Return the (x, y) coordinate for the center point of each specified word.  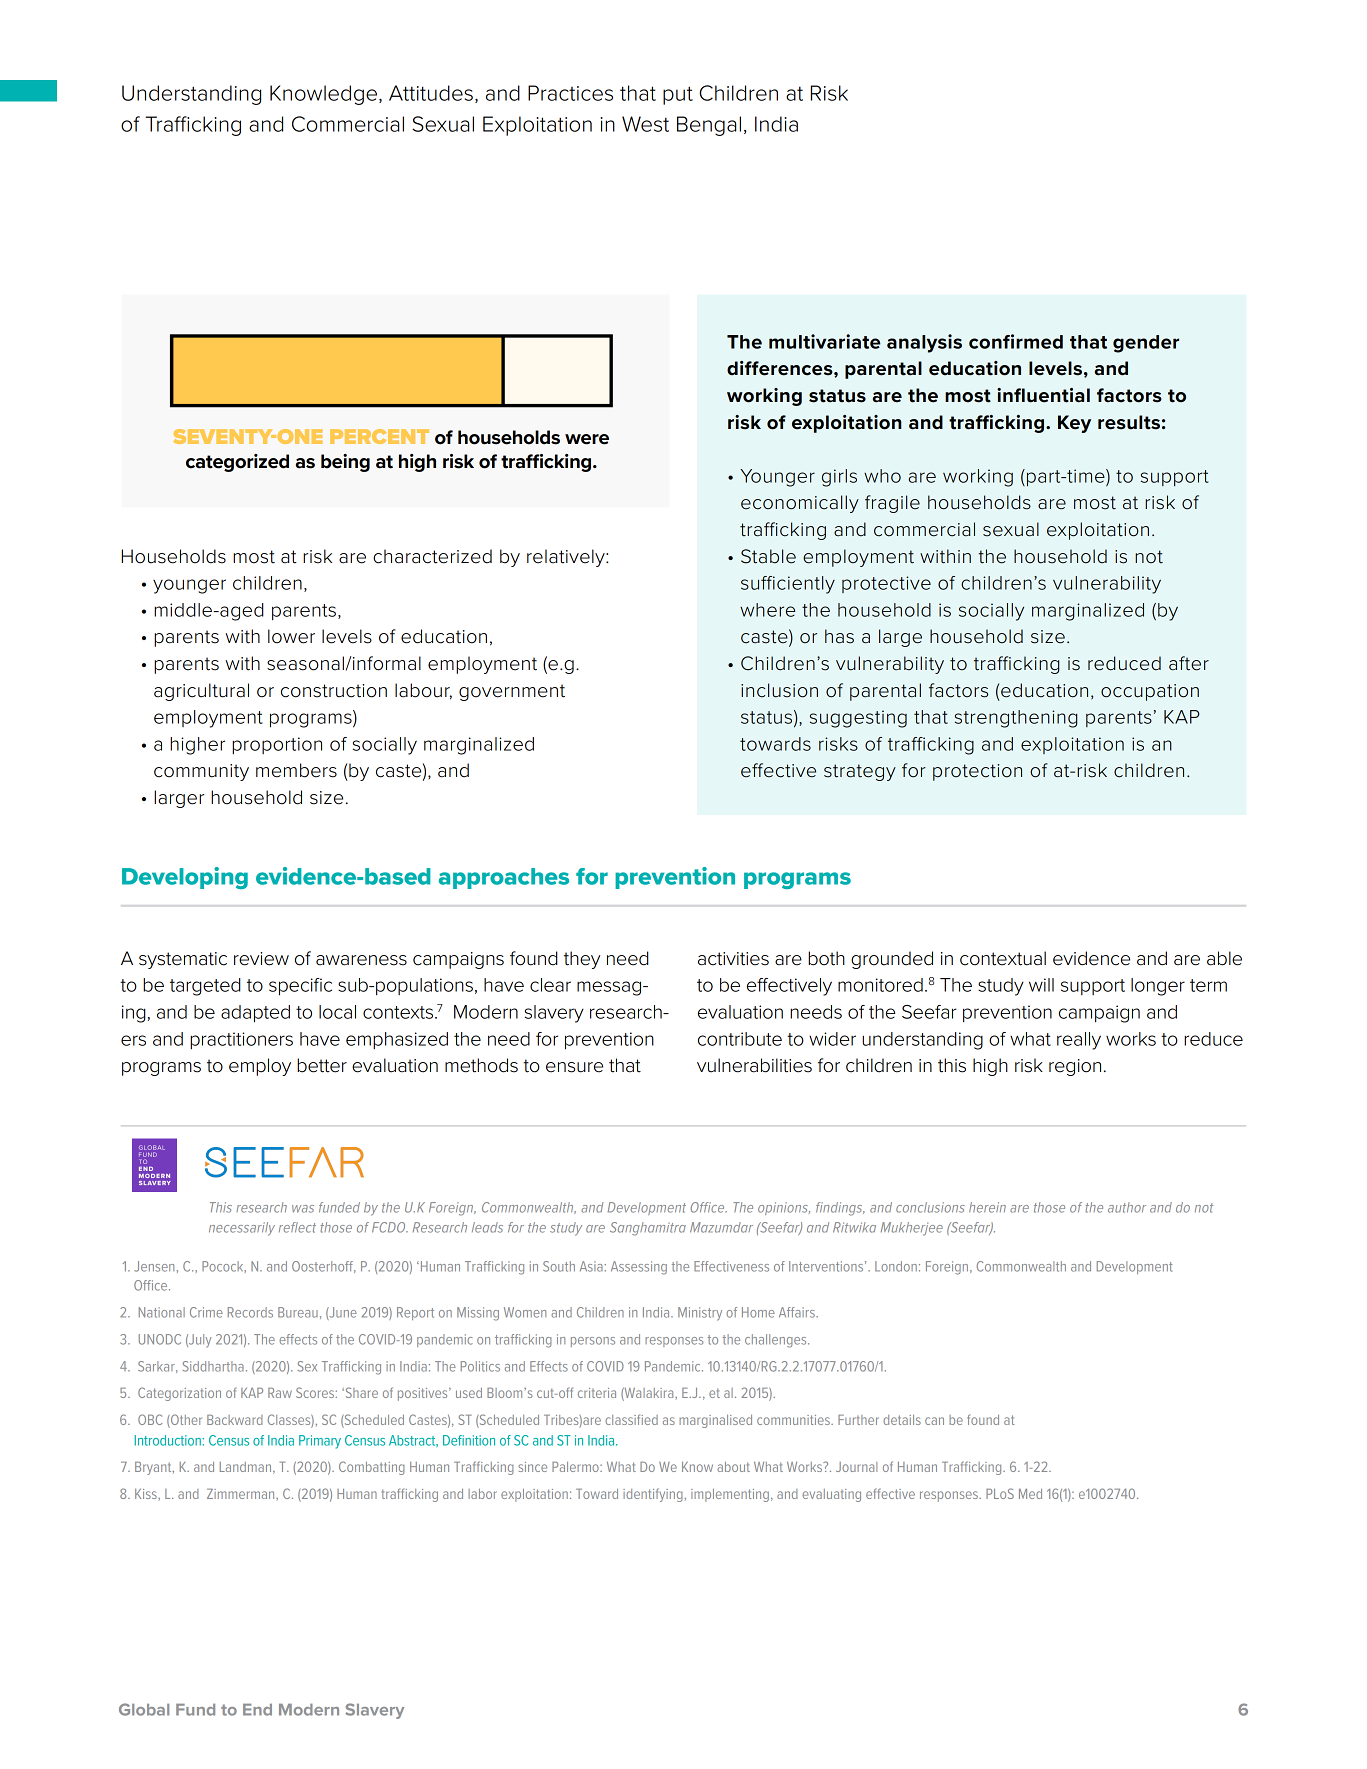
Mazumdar (721, 1227)
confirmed (1016, 341)
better (322, 1065)
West (645, 124)
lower (291, 636)
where (767, 610)
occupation (1150, 692)
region (1075, 1067)
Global (144, 1709)
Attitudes (431, 93)
